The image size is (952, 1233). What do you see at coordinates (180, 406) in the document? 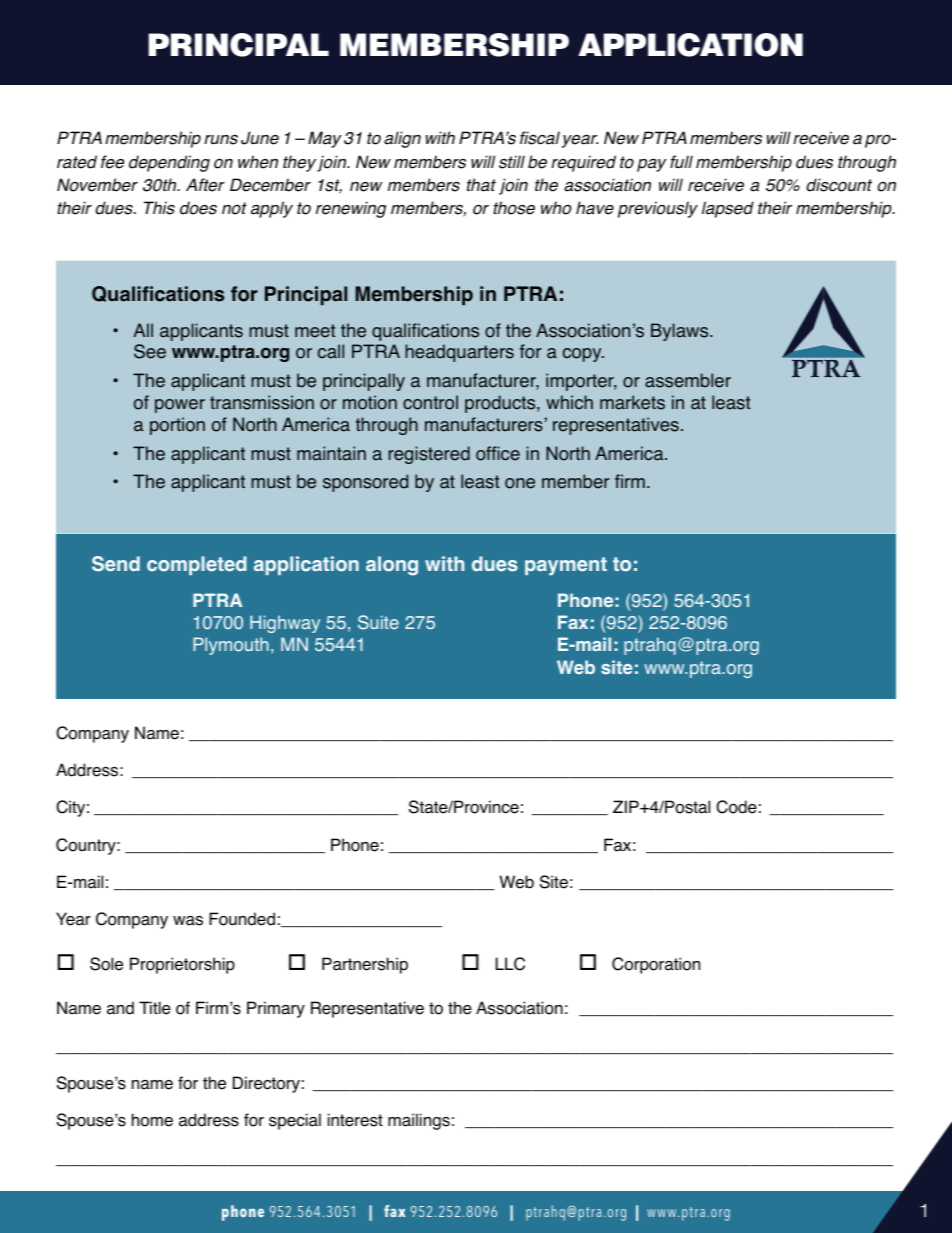
I see `power` at bounding box center [180, 406].
